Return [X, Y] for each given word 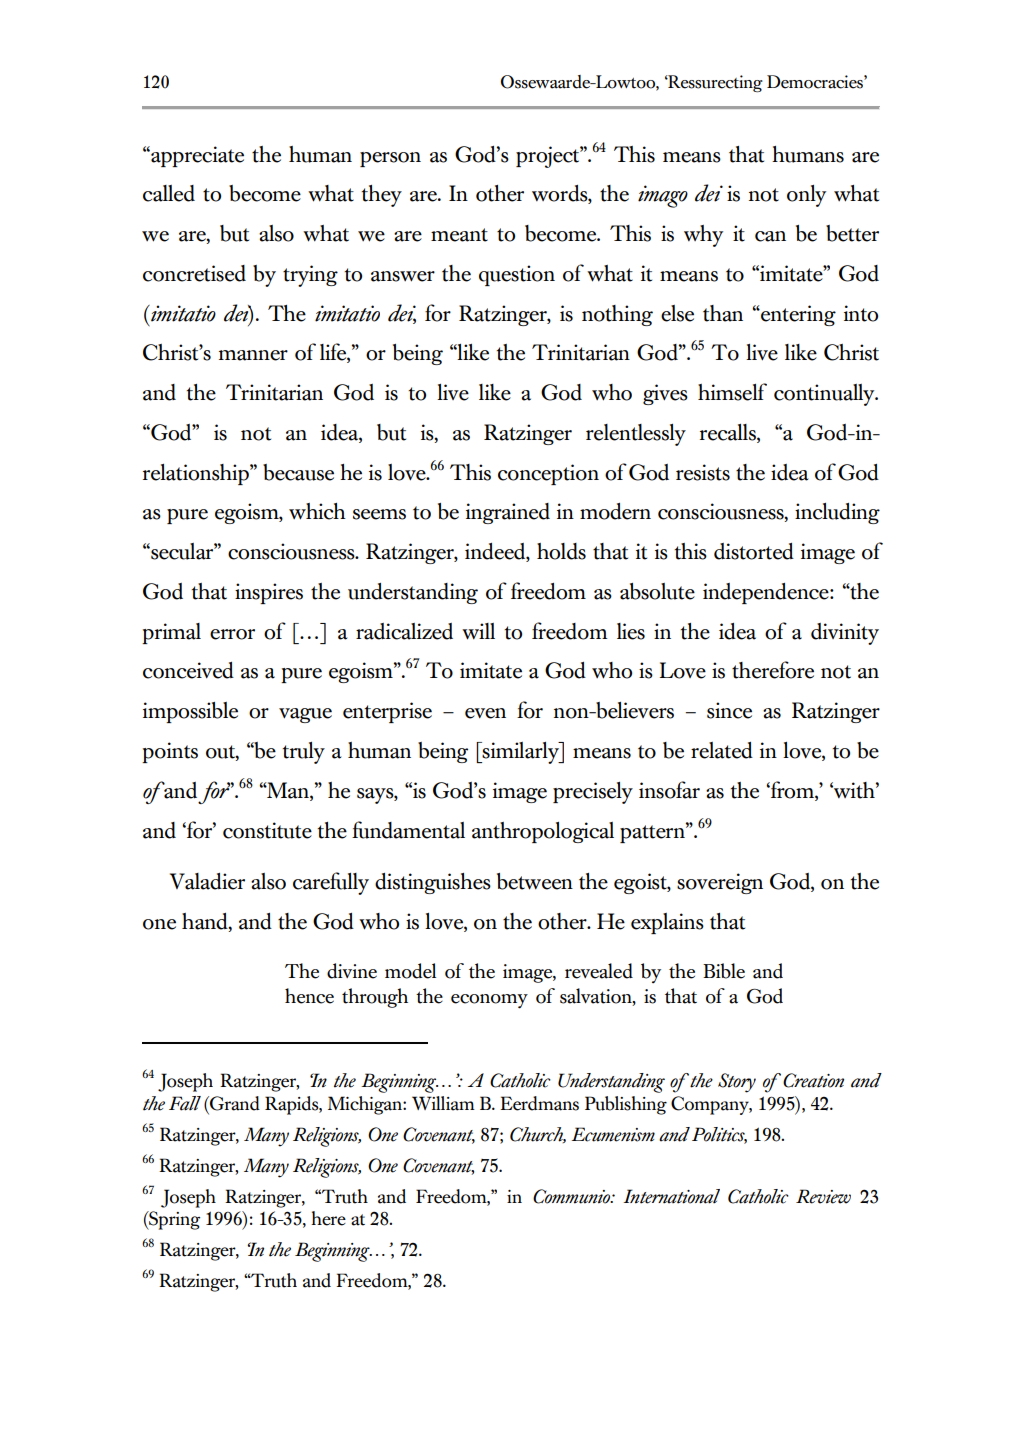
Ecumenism [613, 1134]
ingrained [508, 513]
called [169, 193]
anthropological [543, 832]
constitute [267, 830]
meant [459, 235]
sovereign [720, 883]
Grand [234, 1103]
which [317, 511]
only [806, 196]
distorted [754, 551]
